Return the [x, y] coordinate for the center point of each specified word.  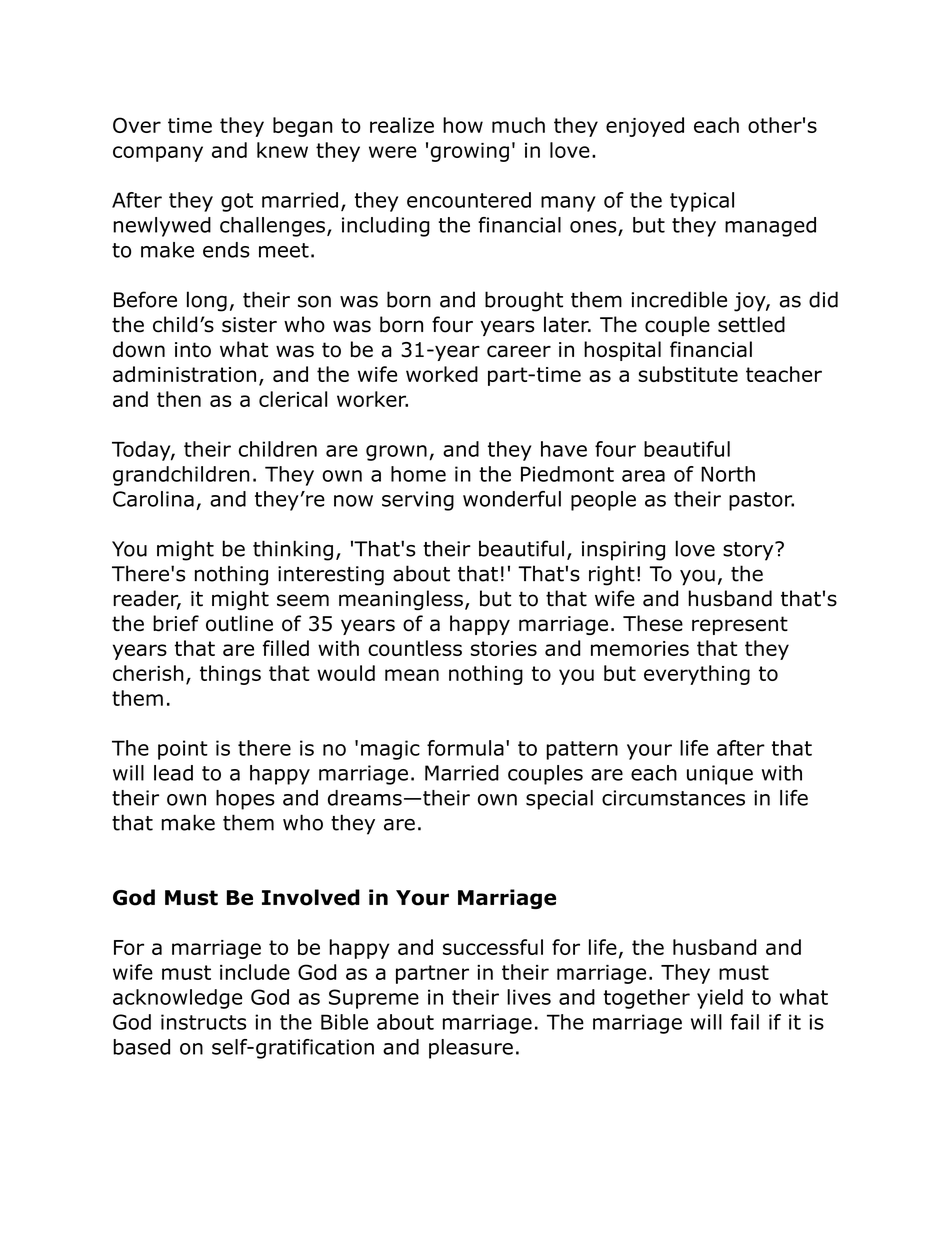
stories [504, 648]
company [158, 154]
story [749, 551]
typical [702, 202]
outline [239, 623]
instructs [203, 1022]
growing [470, 152]
